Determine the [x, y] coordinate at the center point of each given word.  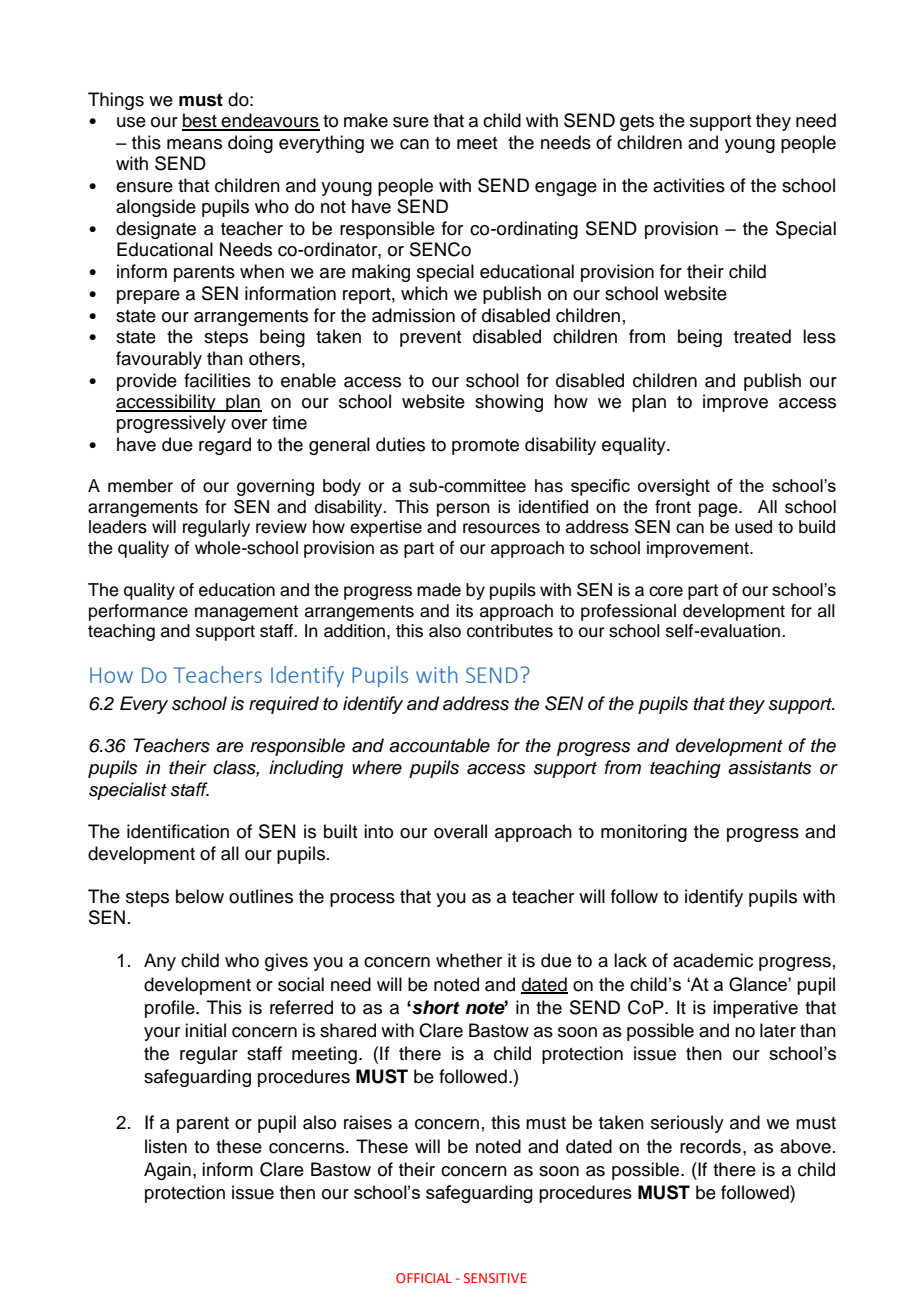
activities [689, 185]
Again [167, 1171]
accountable [439, 745]
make [366, 120]
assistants [770, 767]
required [284, 705]
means [194, 144]
